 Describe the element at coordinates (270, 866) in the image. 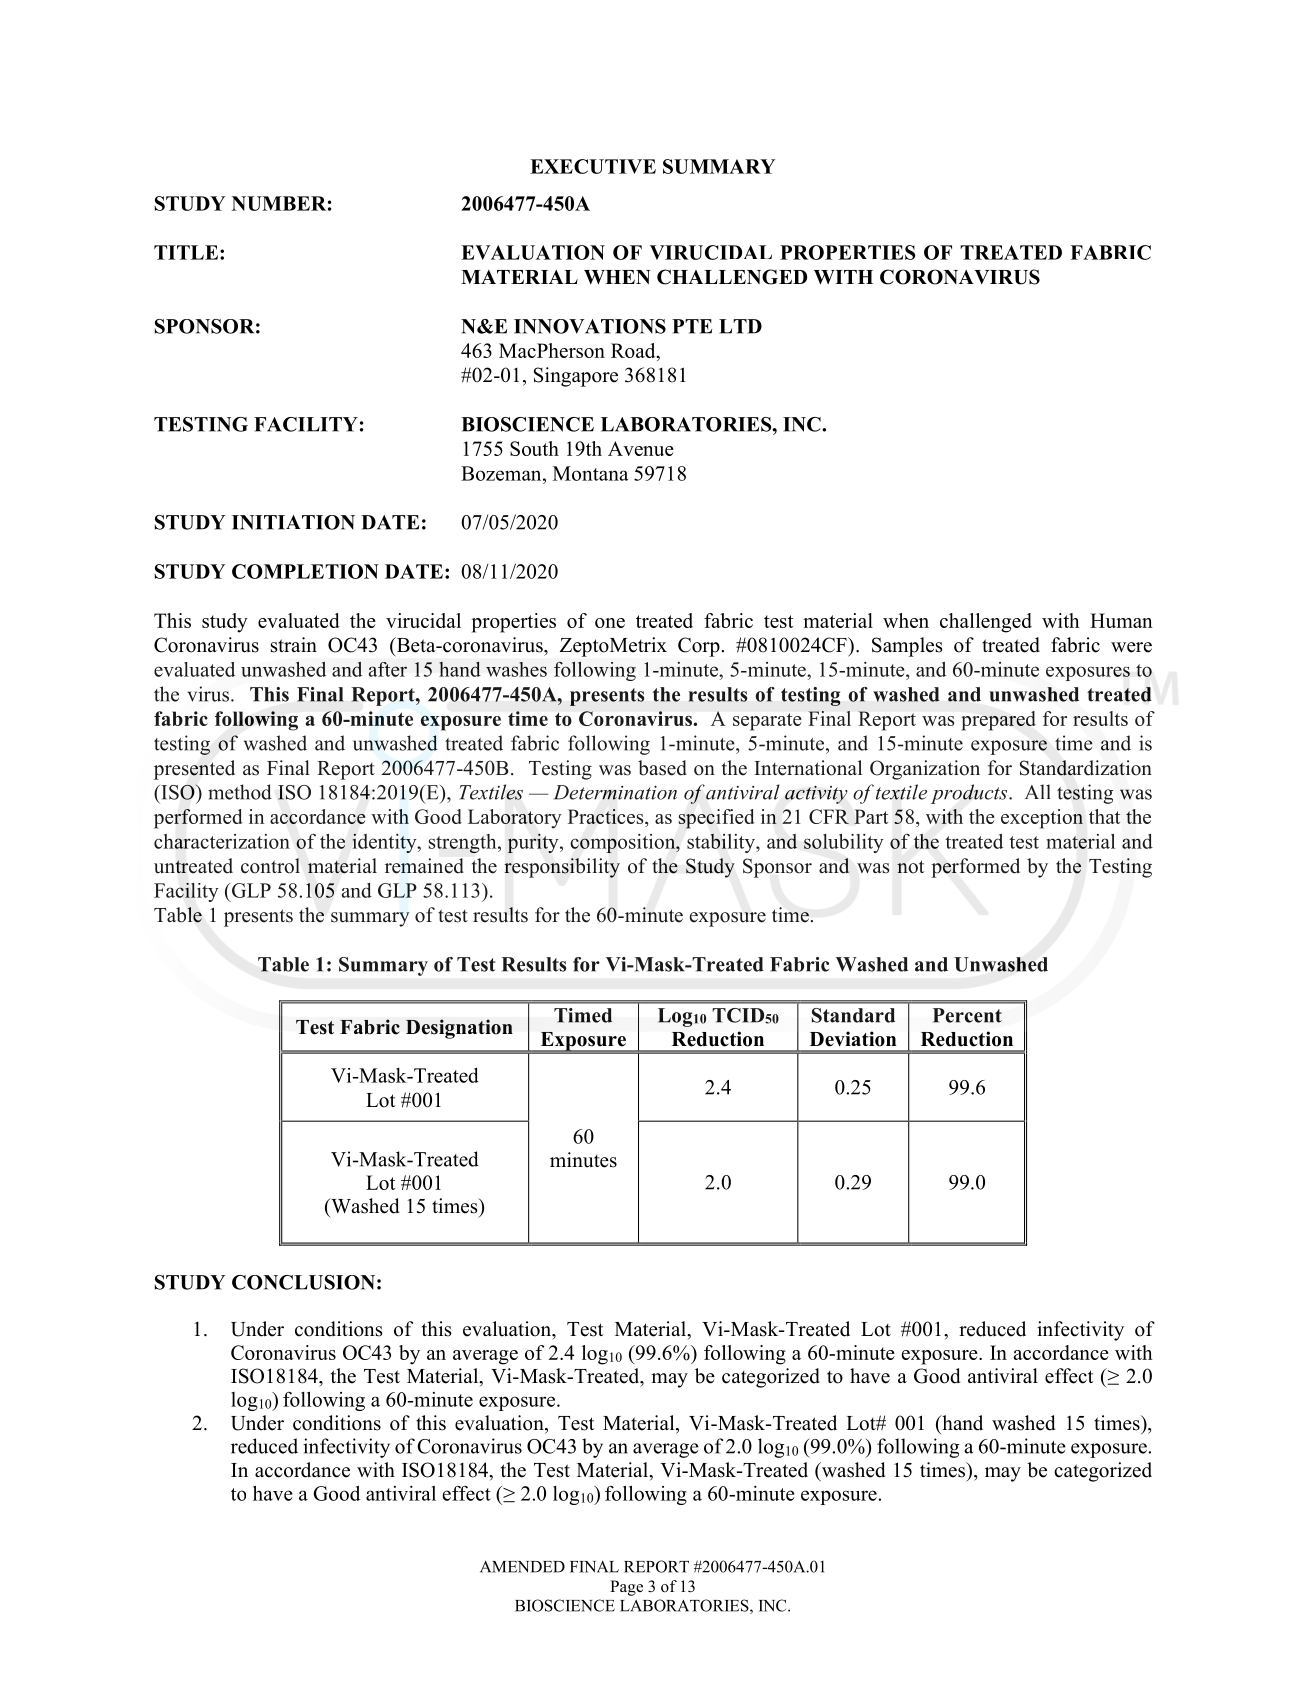

I see `control` at that location.
